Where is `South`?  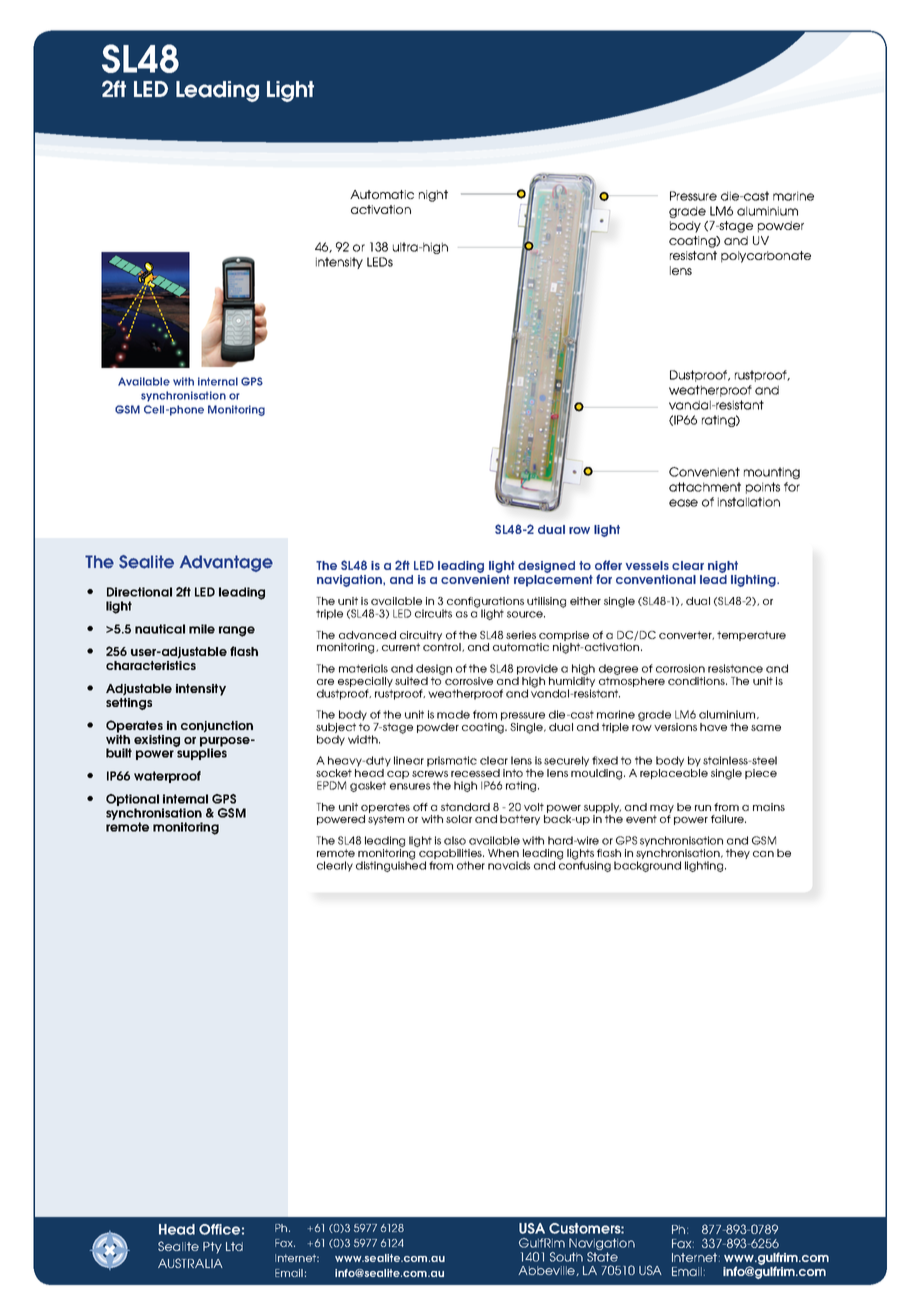
South is located at coordinates (566, 1257).
